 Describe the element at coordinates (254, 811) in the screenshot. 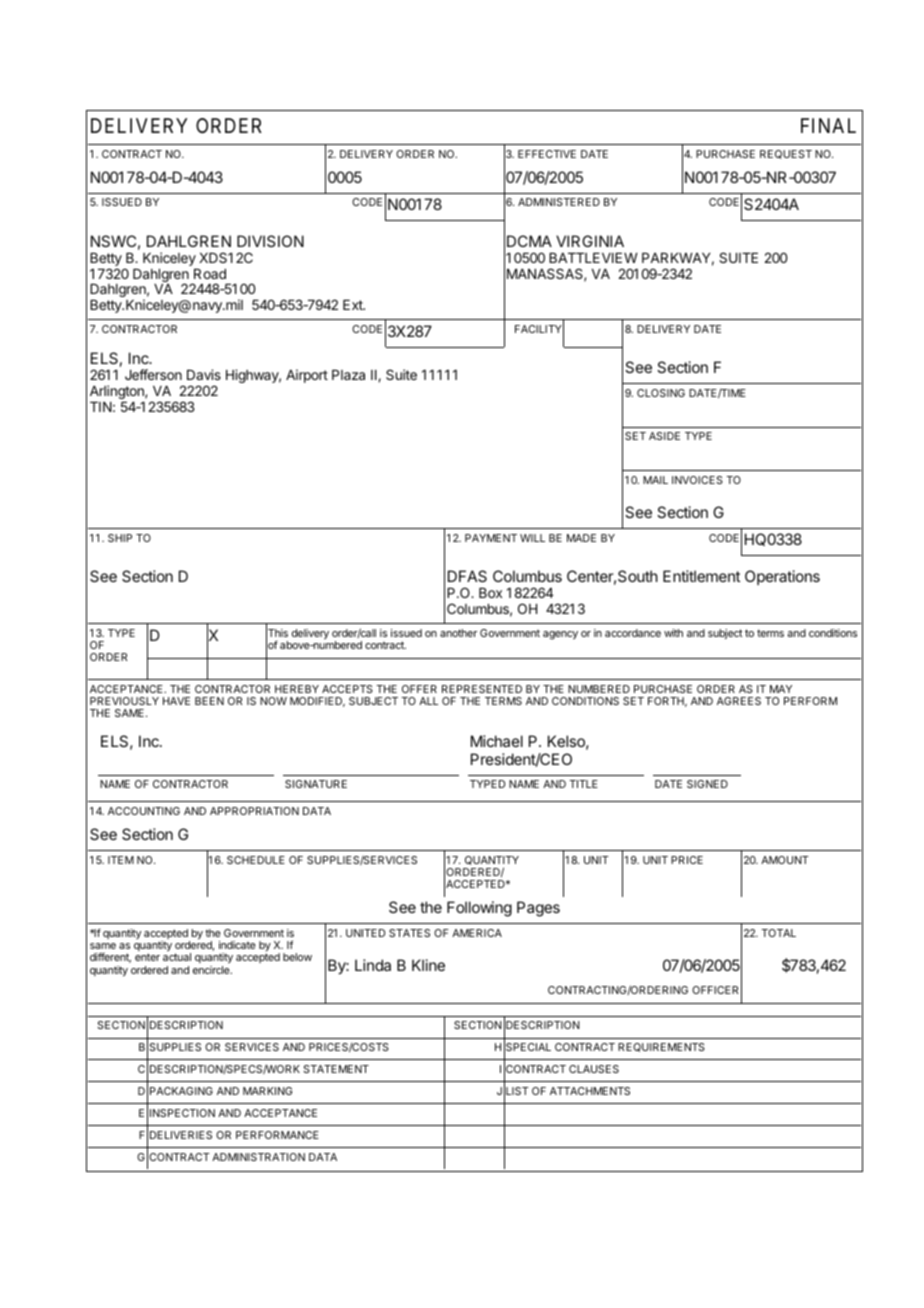

I see `APPROPRIATION` at that location.
